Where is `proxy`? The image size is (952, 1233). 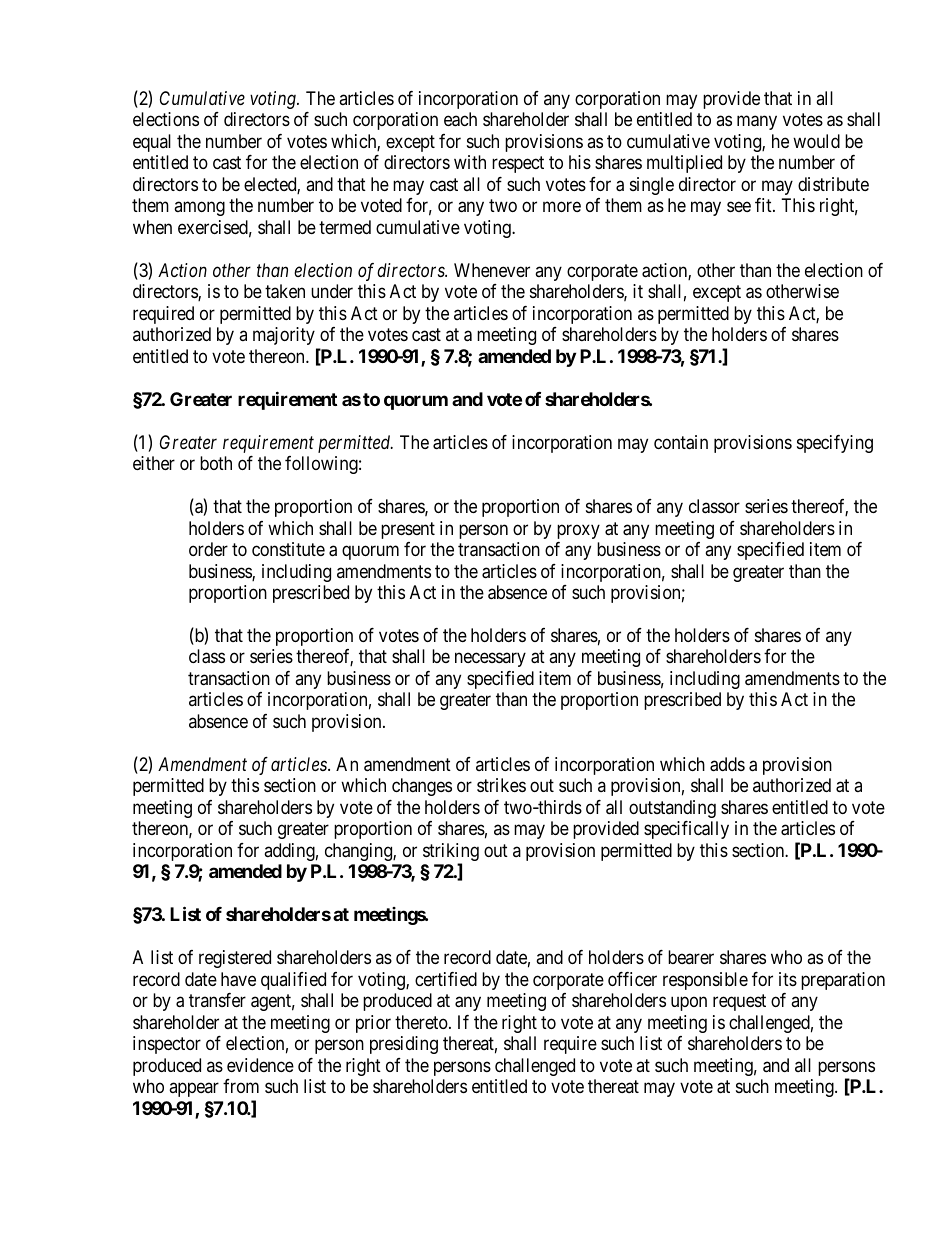
proxy is located at coordinates (578, 531).
